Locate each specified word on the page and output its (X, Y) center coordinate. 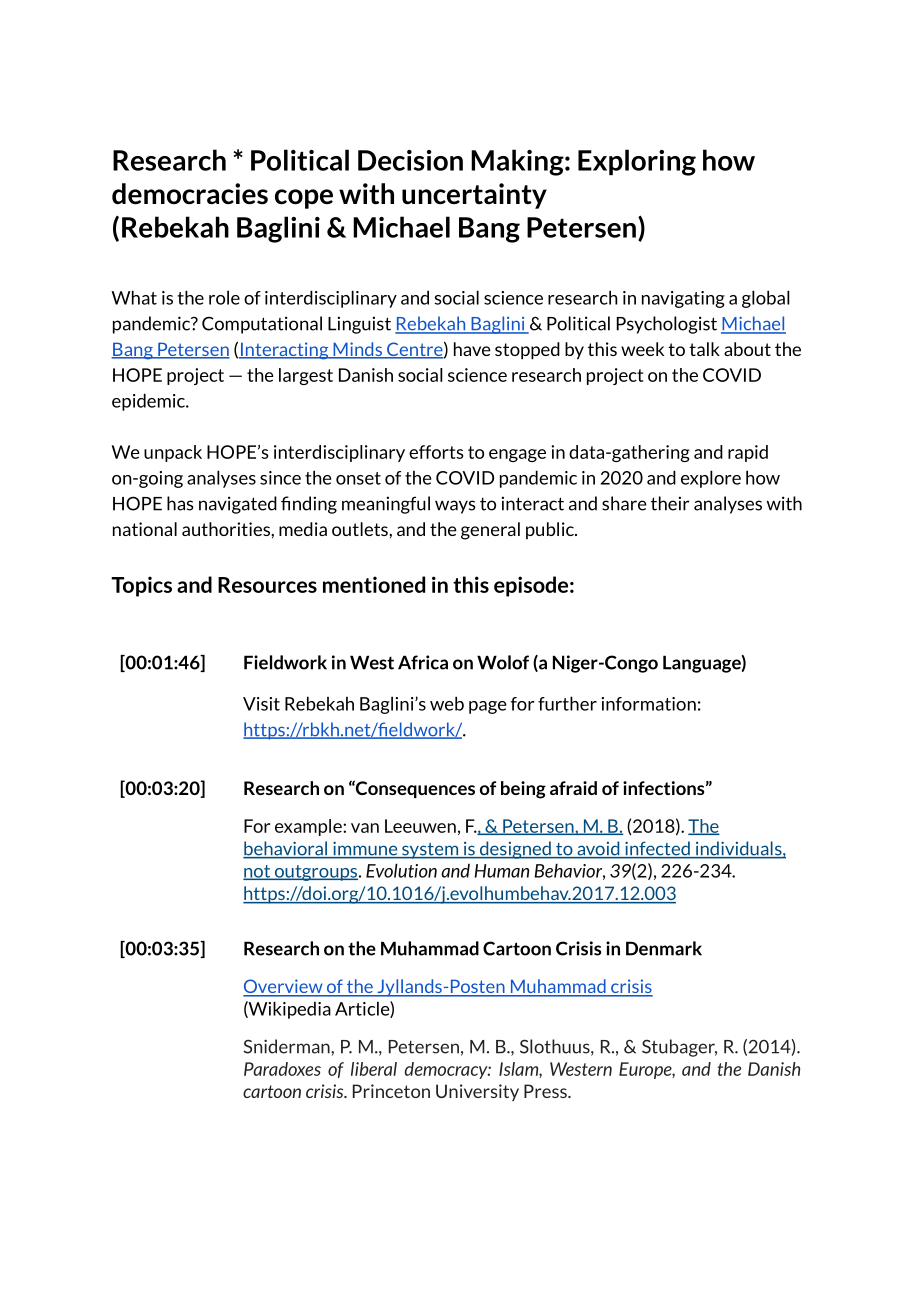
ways (455, 507)
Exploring (637, 162)
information (649, 704)
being (523, 790)
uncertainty (474, 196)
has (180, 503)
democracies (190, 193)
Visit (261, 704)
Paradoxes (282, 1069)
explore (711, 479)
